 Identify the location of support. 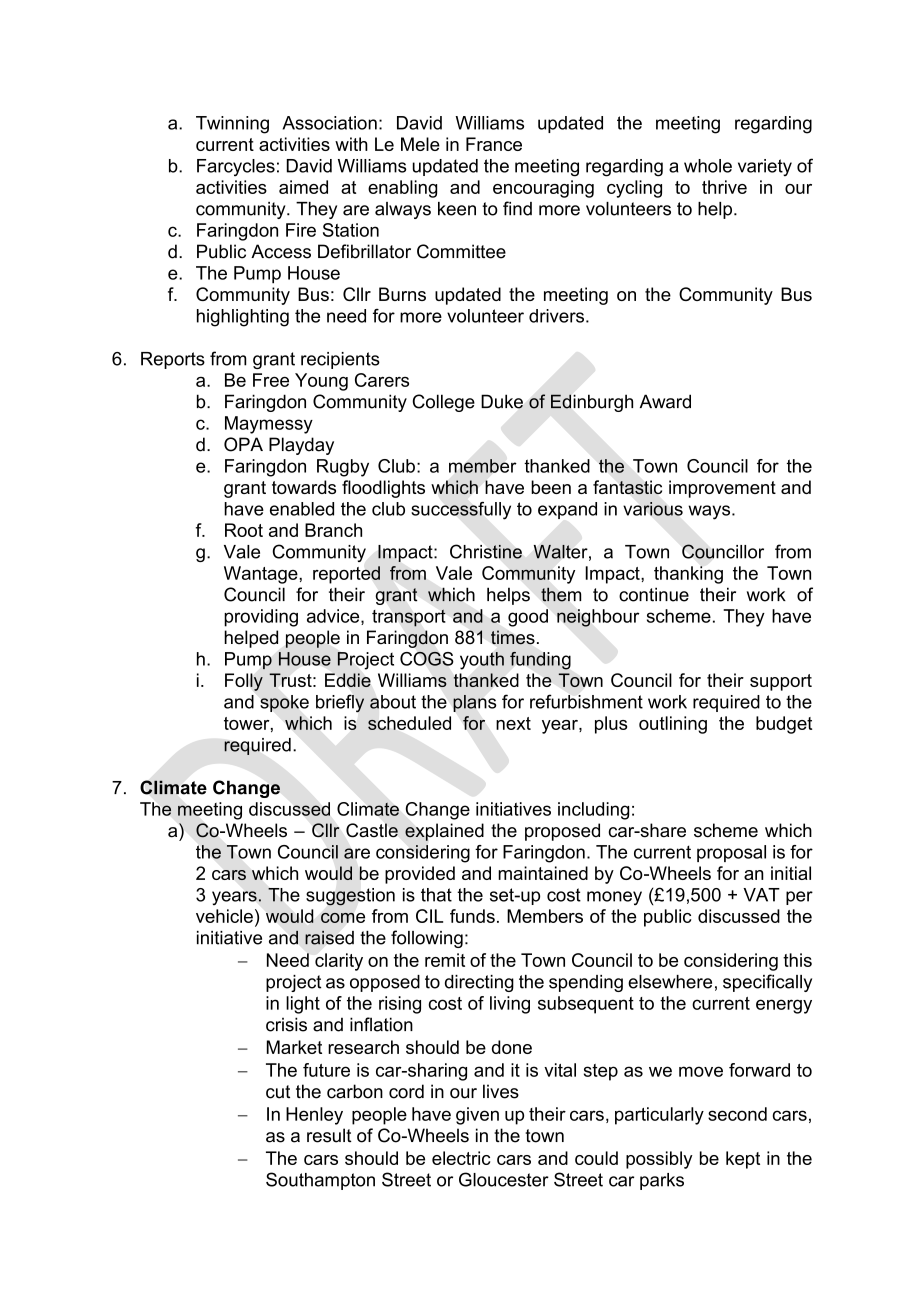
(781, 682).
